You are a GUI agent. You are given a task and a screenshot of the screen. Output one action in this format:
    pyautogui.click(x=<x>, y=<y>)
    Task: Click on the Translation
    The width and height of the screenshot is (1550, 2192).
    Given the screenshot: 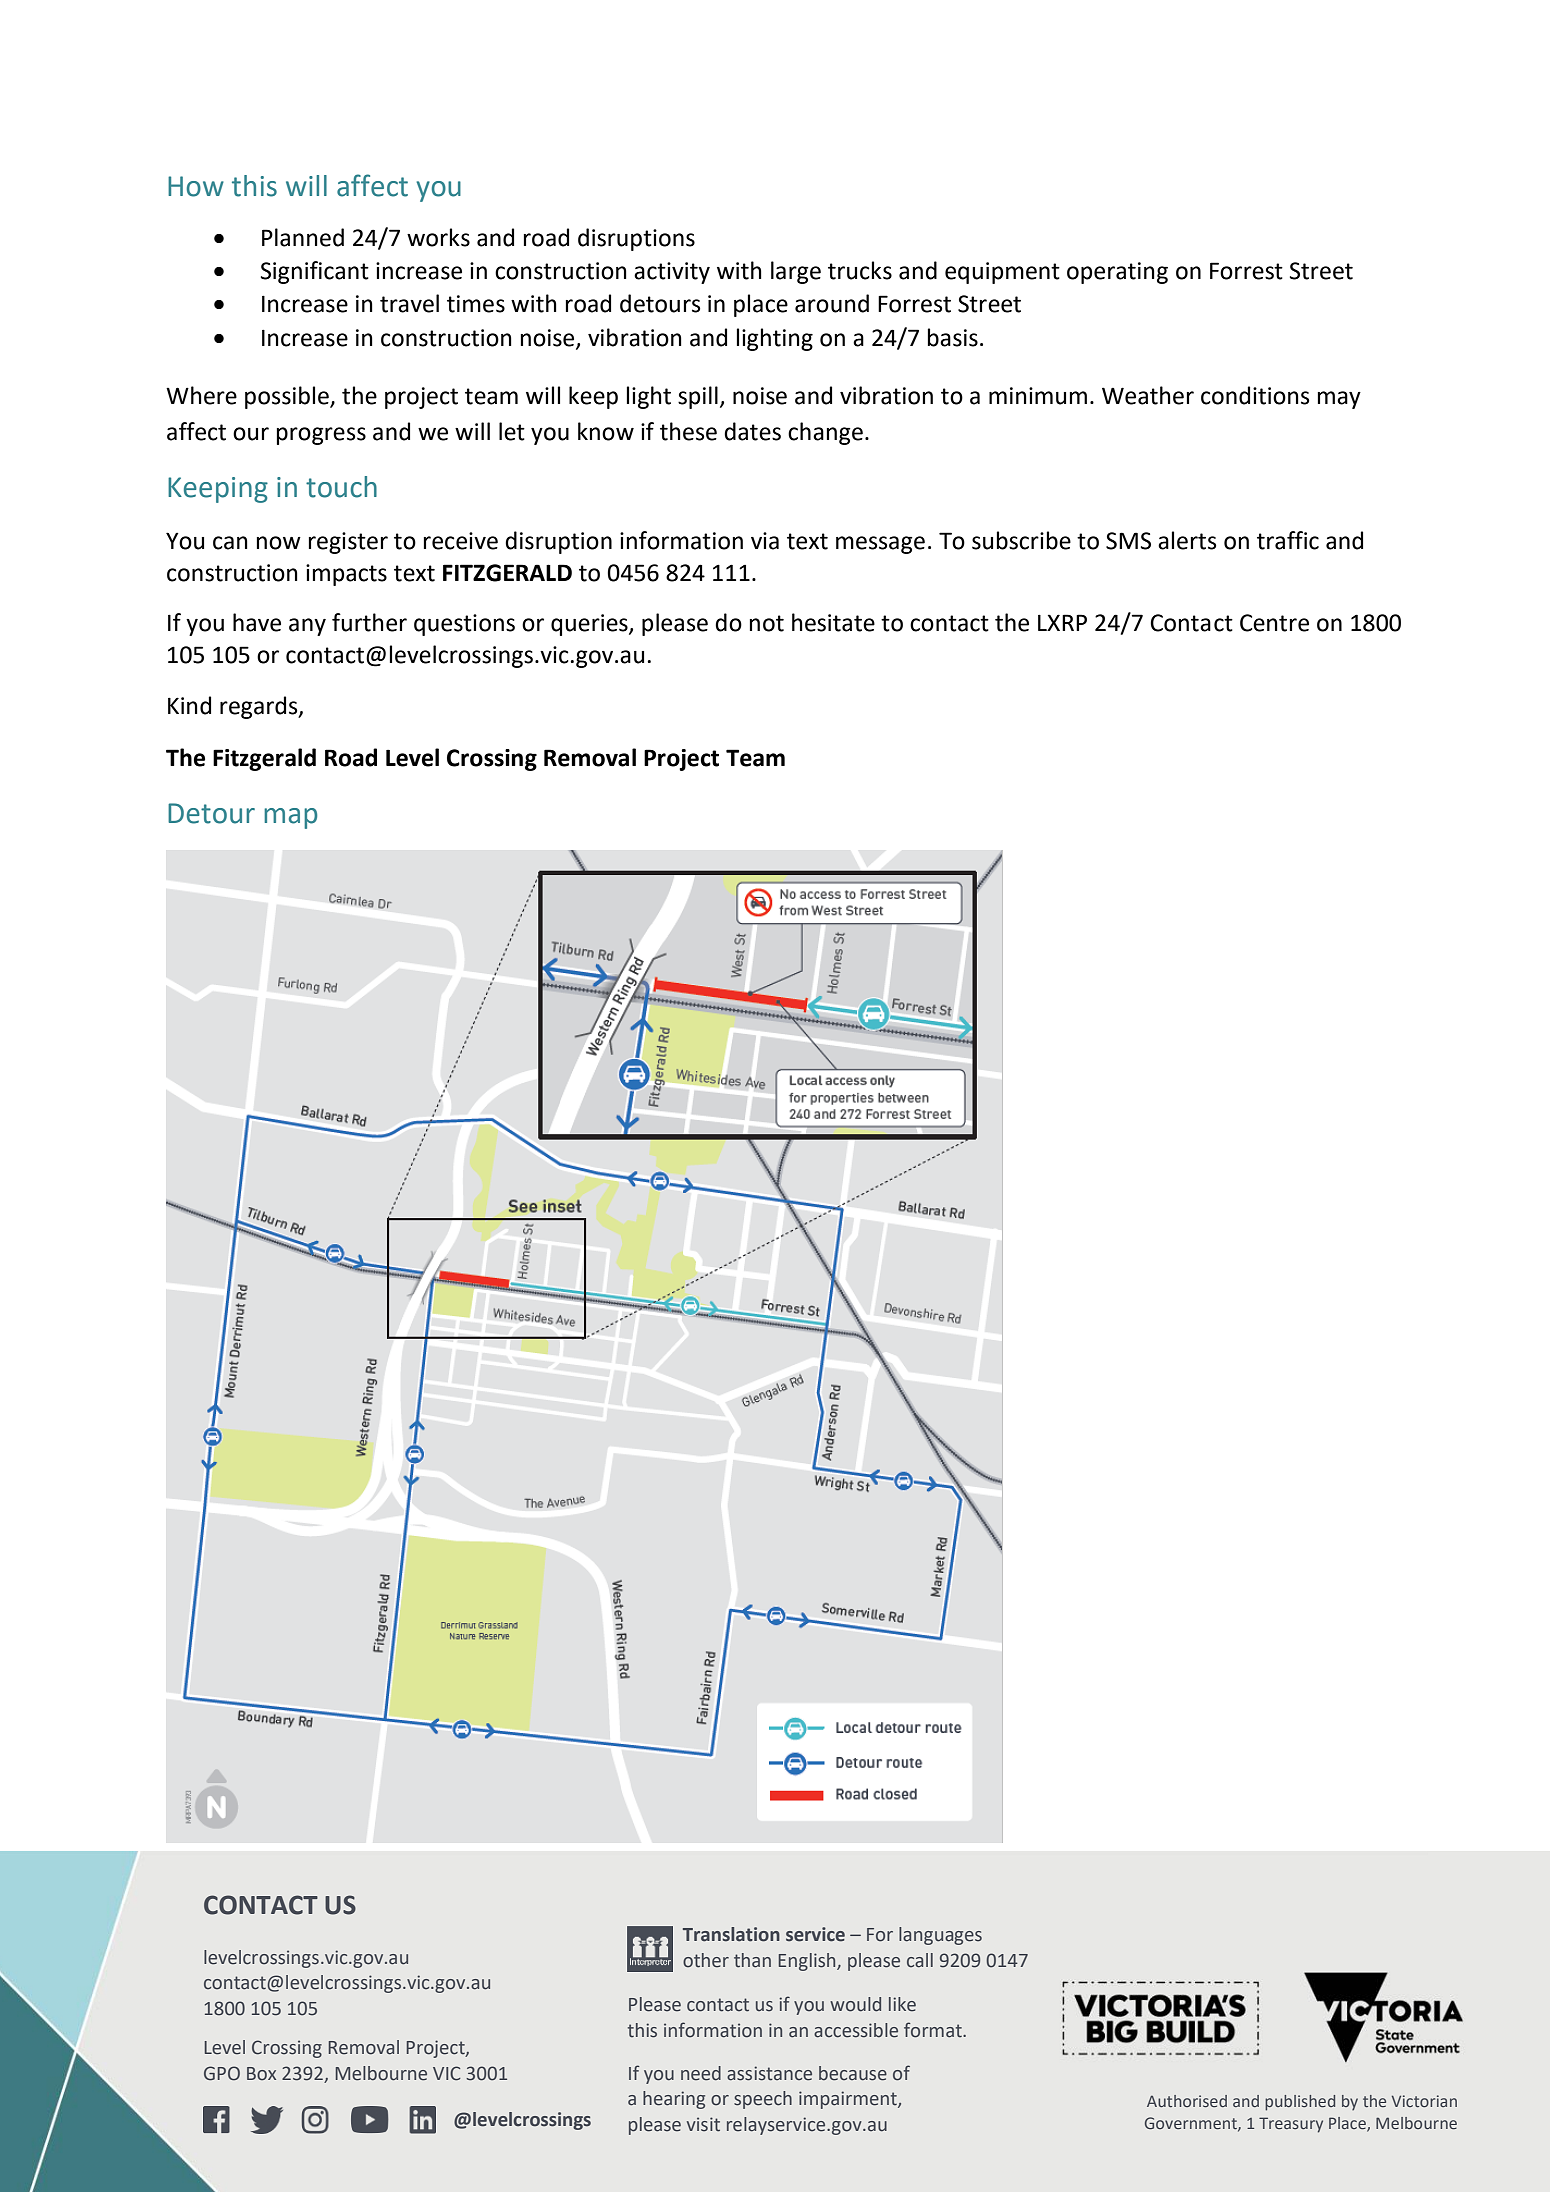 What is the action you would take?
    pyautogui.click(x=731, y=1934)
